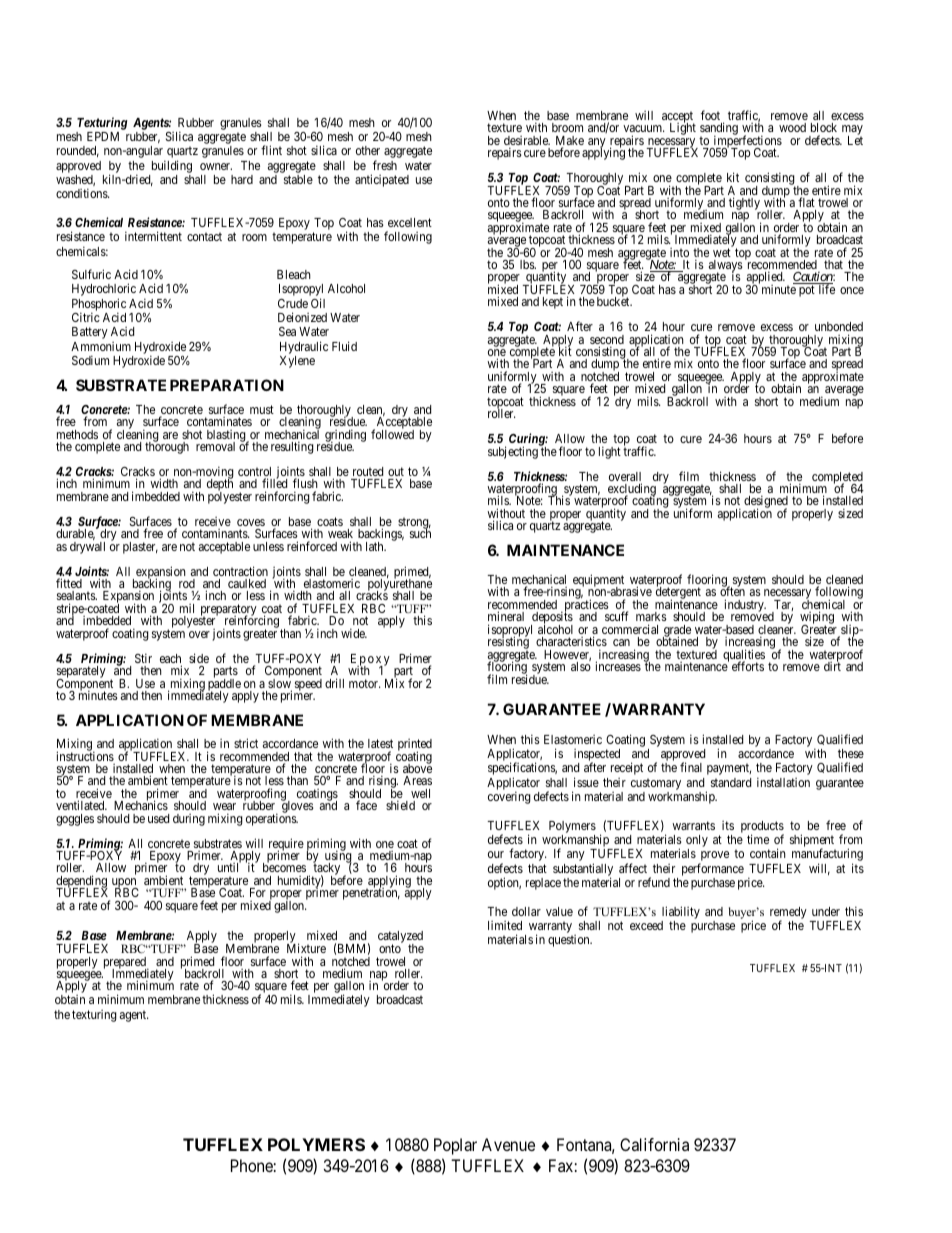 This screenshot has height=1233, width=952. Describe the element at coordinates (143, 658) in the screenshot. I see `Stir` at that location.
